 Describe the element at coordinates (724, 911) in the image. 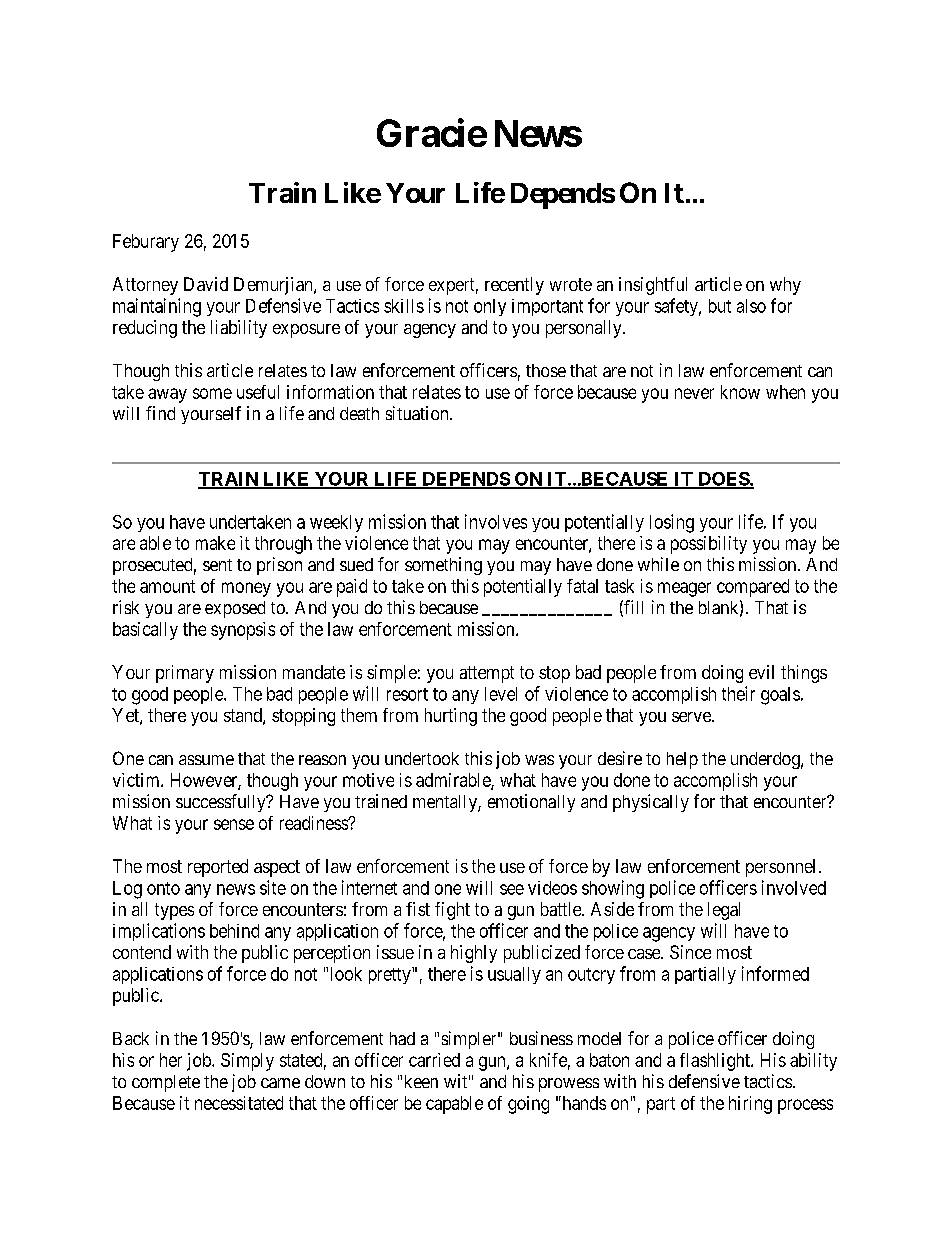

I see `legal` at that location.
